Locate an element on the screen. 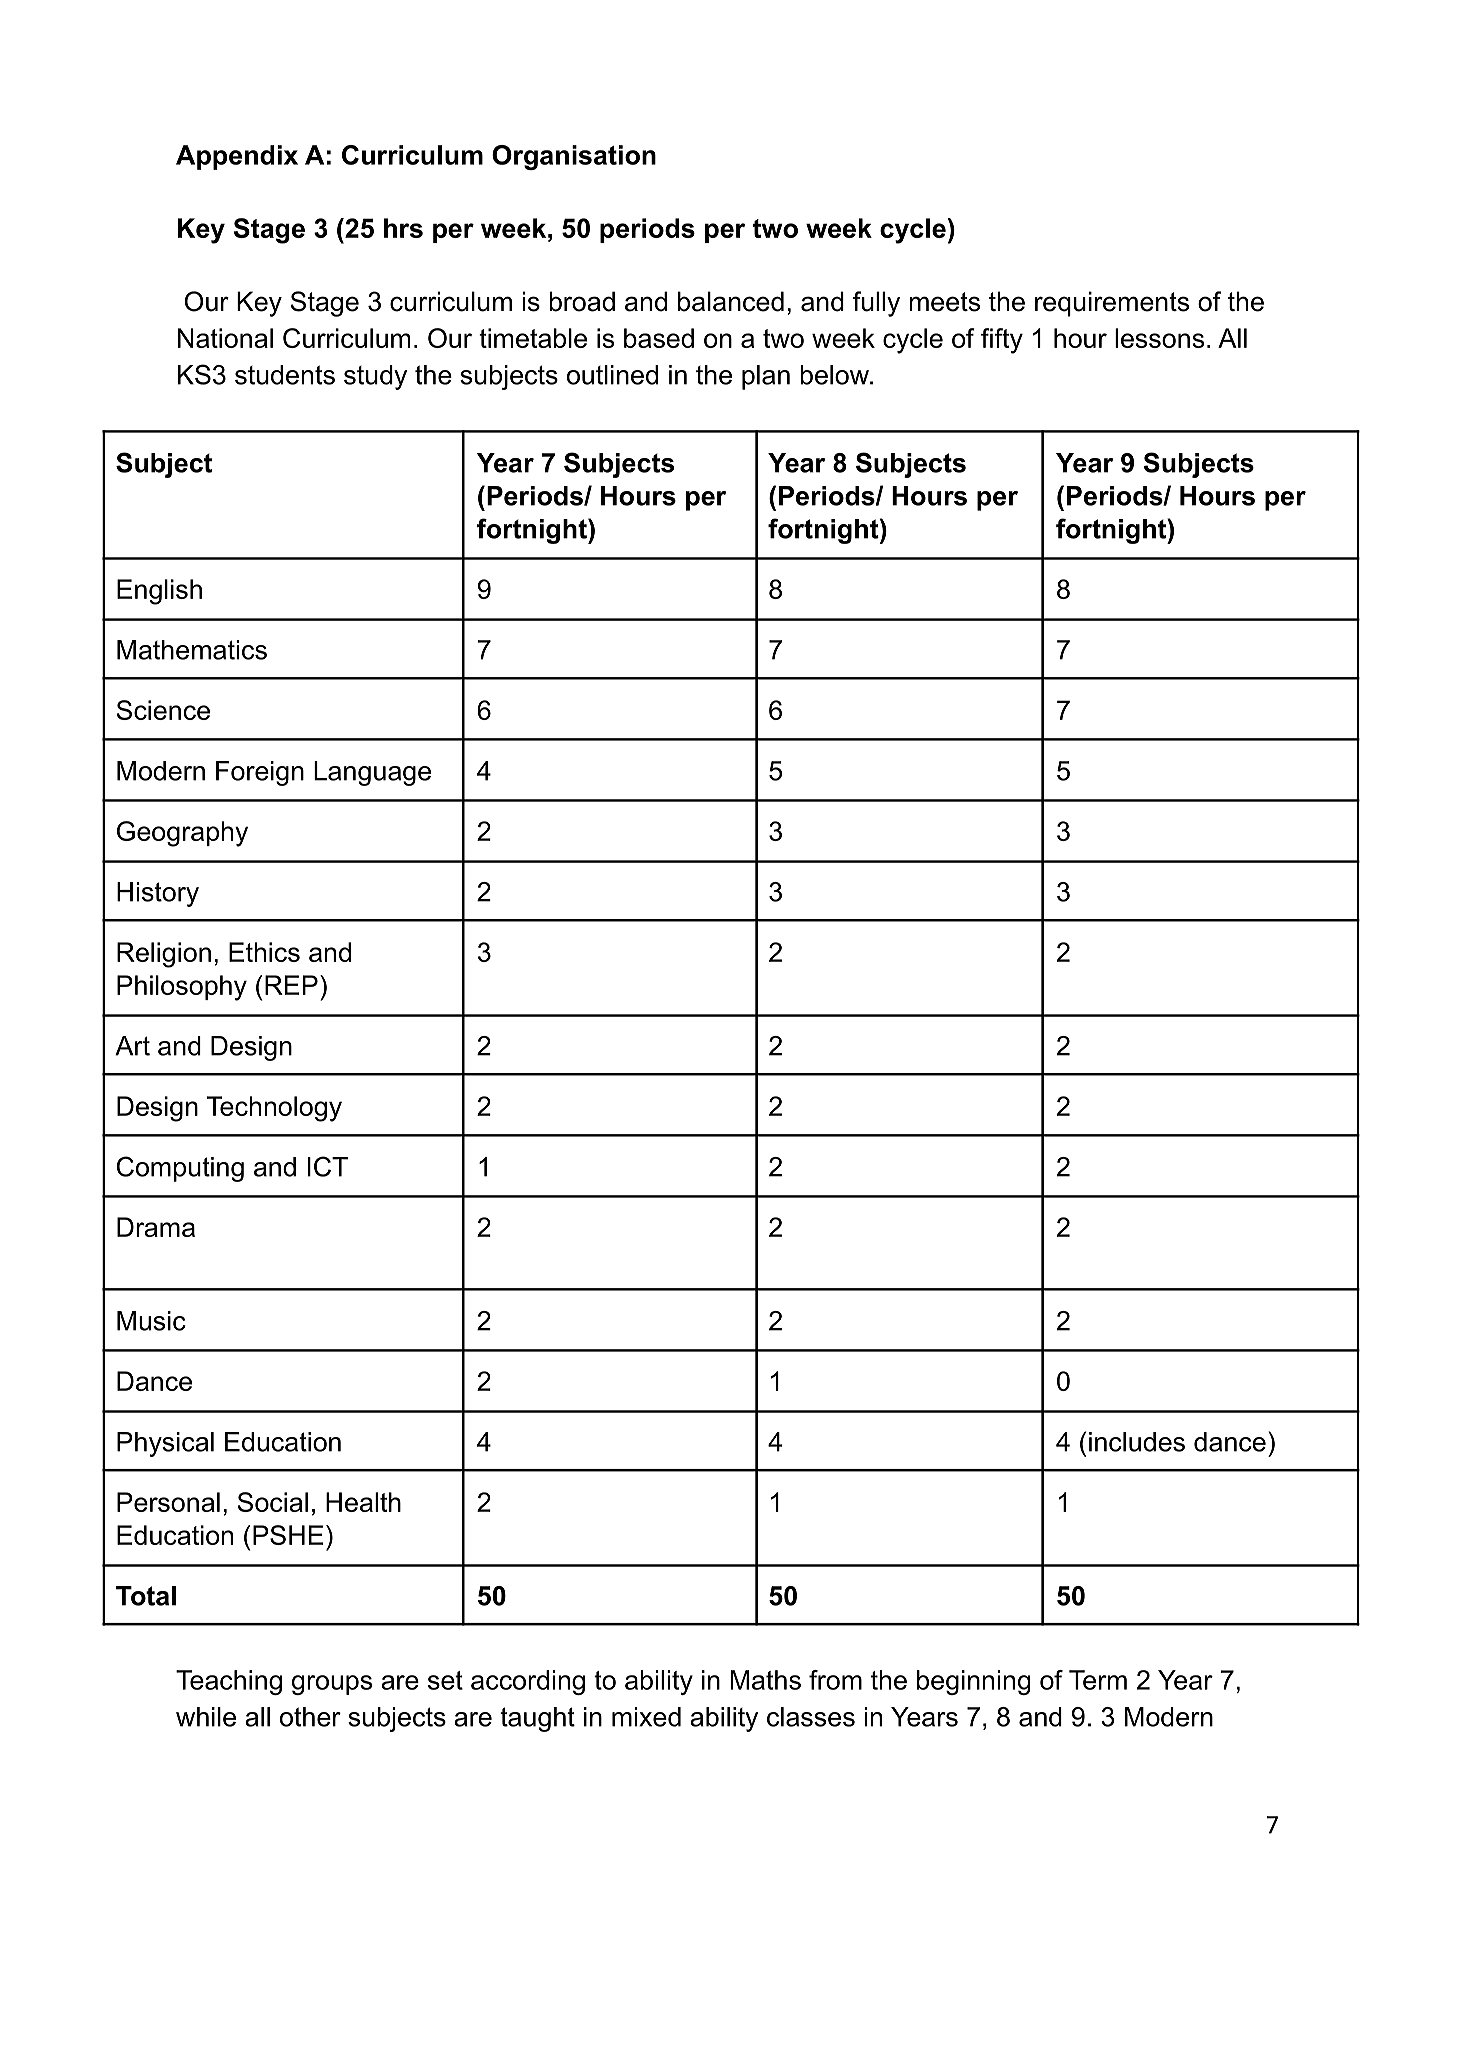 The image size is (1457, 2058). Music is located at coordinates (151, 1321).
